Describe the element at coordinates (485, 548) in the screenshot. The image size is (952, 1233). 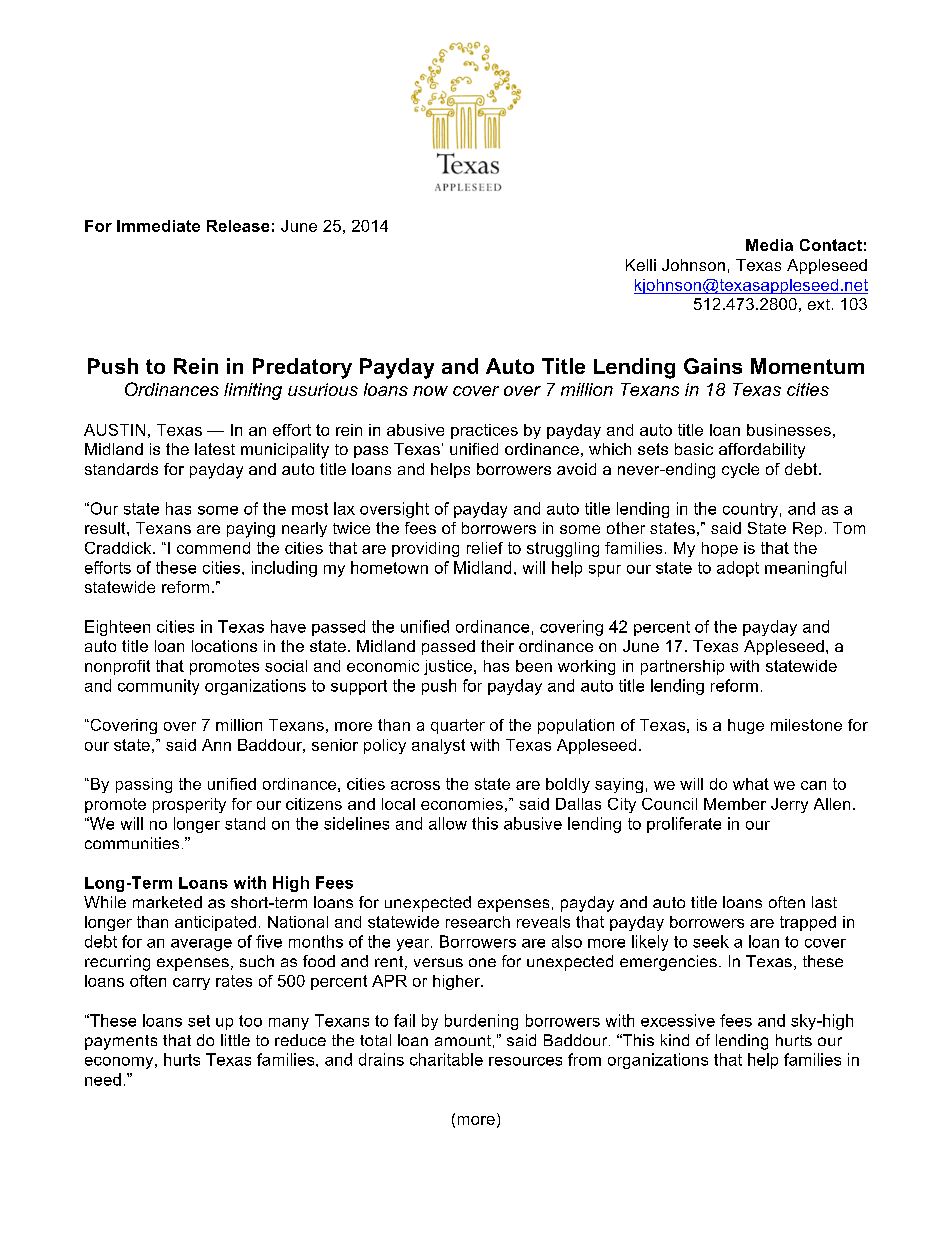
I see `relief` at that location.
